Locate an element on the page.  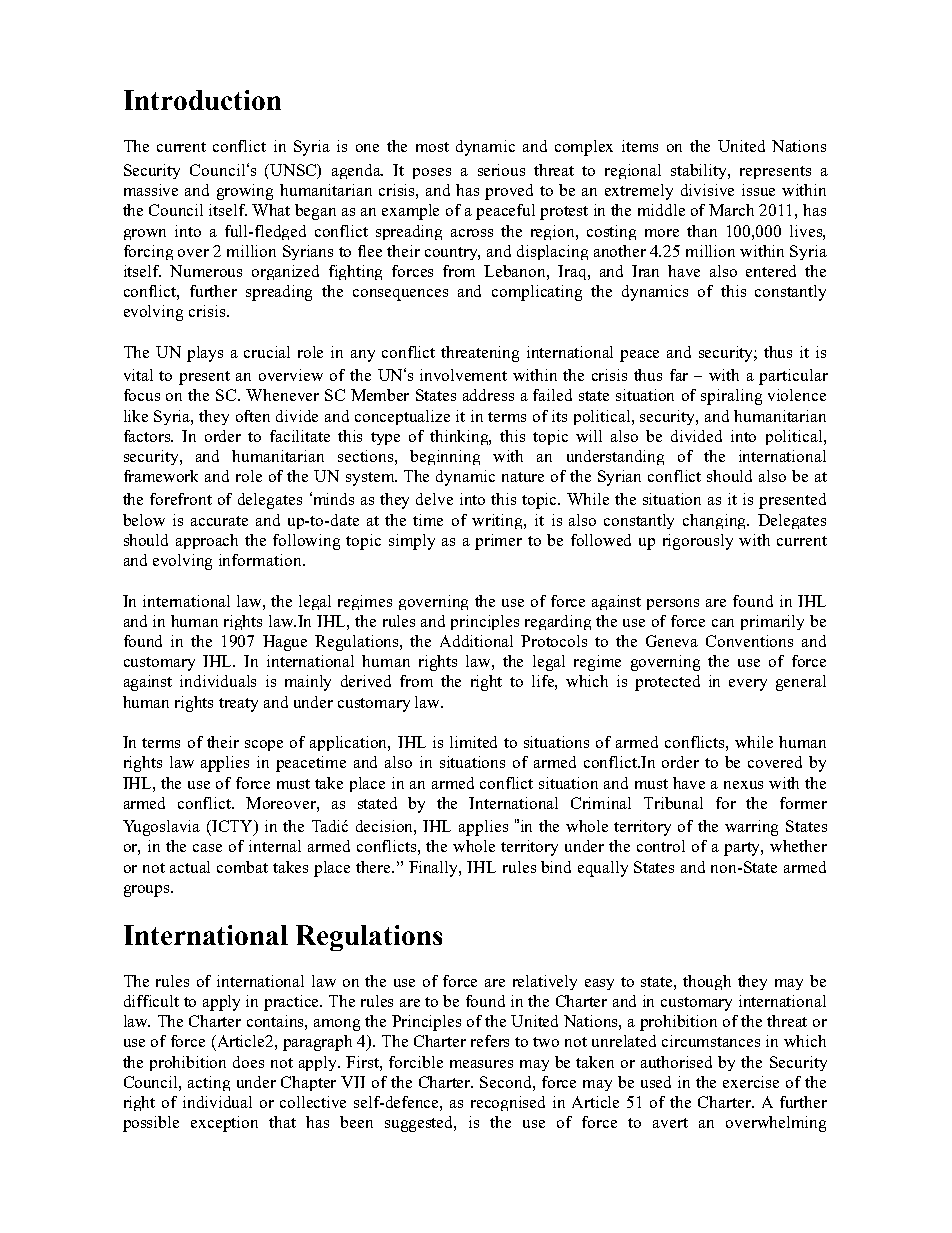
exercise is located at coordinates (751, 1082).
